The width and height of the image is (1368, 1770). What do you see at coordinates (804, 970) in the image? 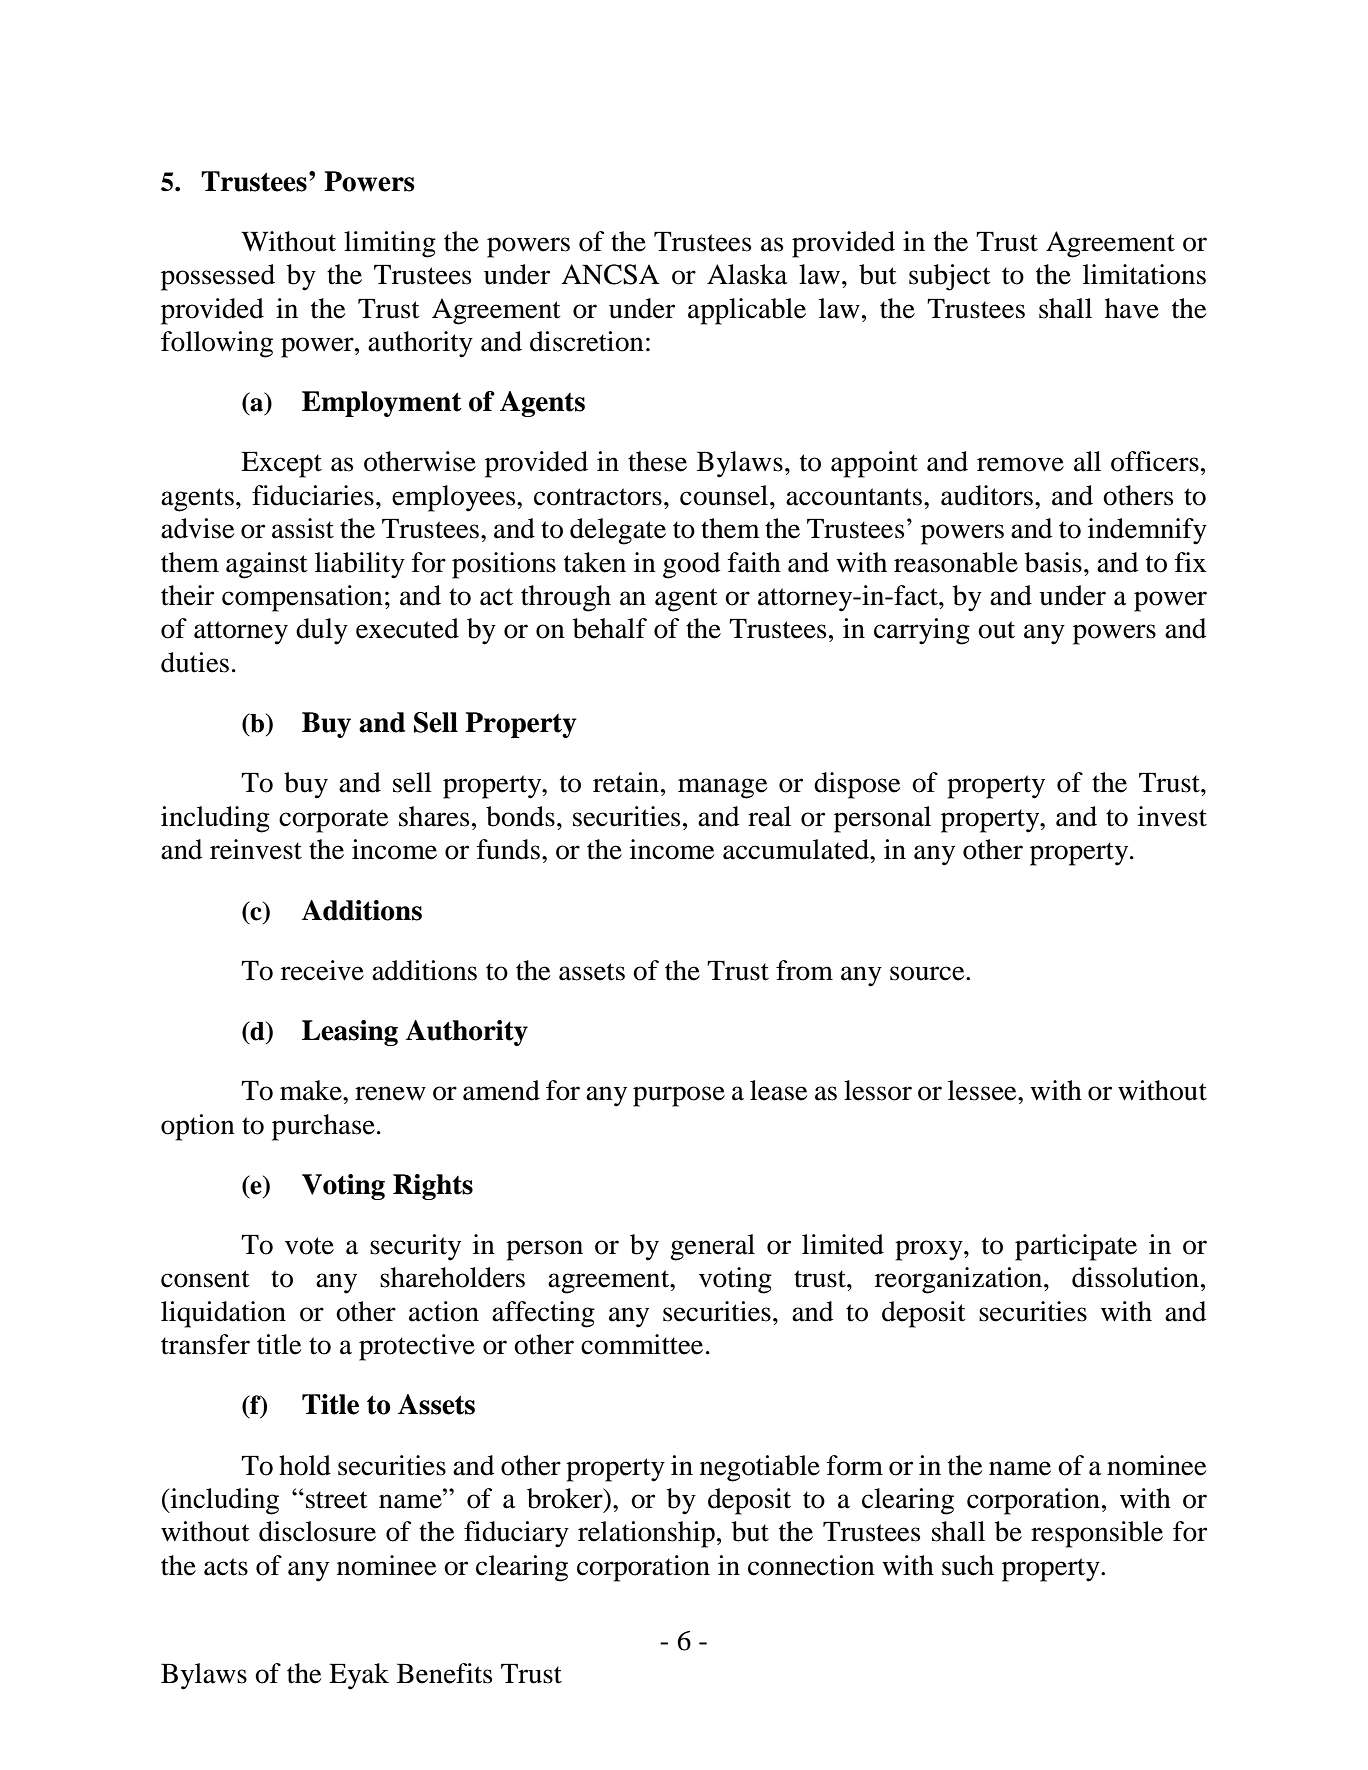
I see `from` at bounding box center [804, 970].
